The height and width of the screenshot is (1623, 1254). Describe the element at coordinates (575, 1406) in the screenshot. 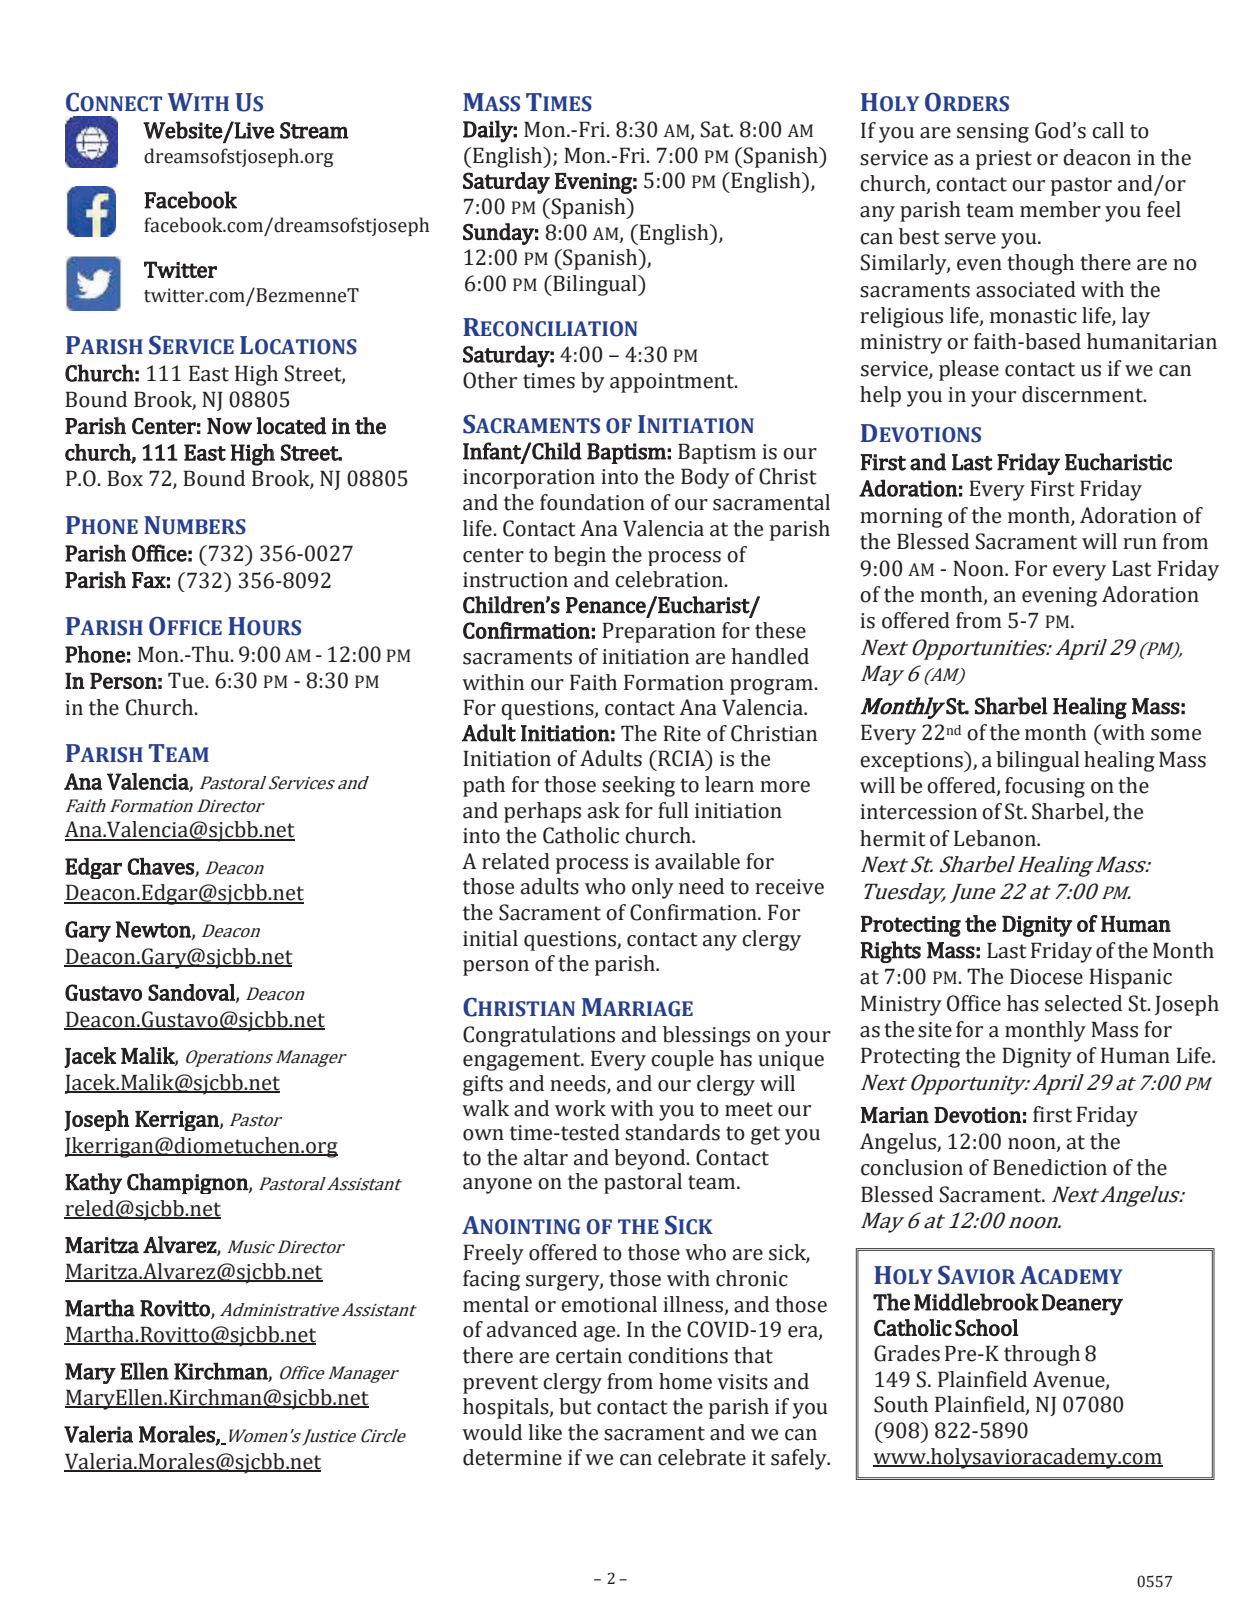

I see `but` at that location.
